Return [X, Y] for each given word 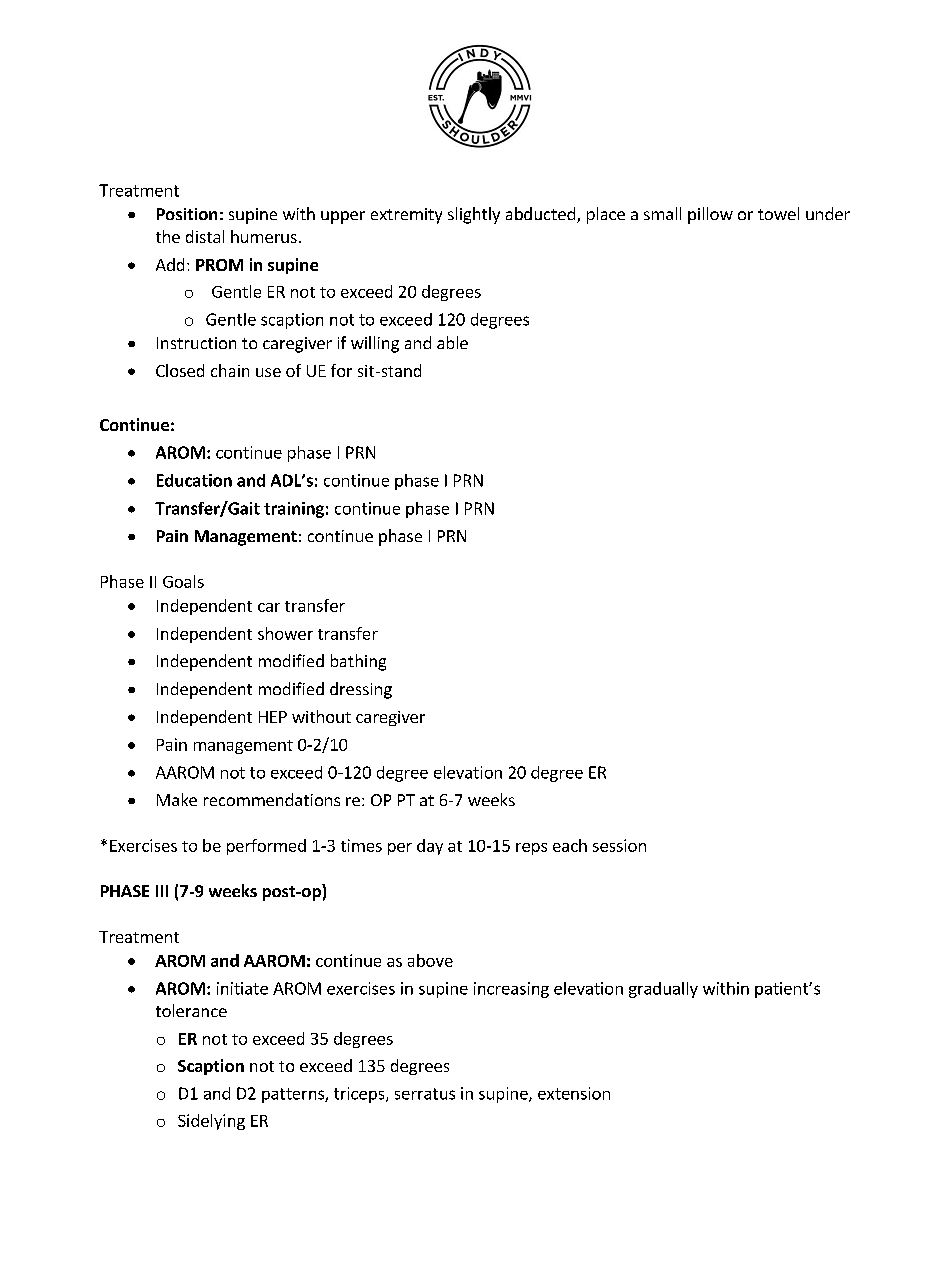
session [619, 845]
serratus [425, 1094]
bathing [358, 662]
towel [778, 213]
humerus [264, 236]
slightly [474, 215]
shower [285, 633]
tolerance [191, 1010]
